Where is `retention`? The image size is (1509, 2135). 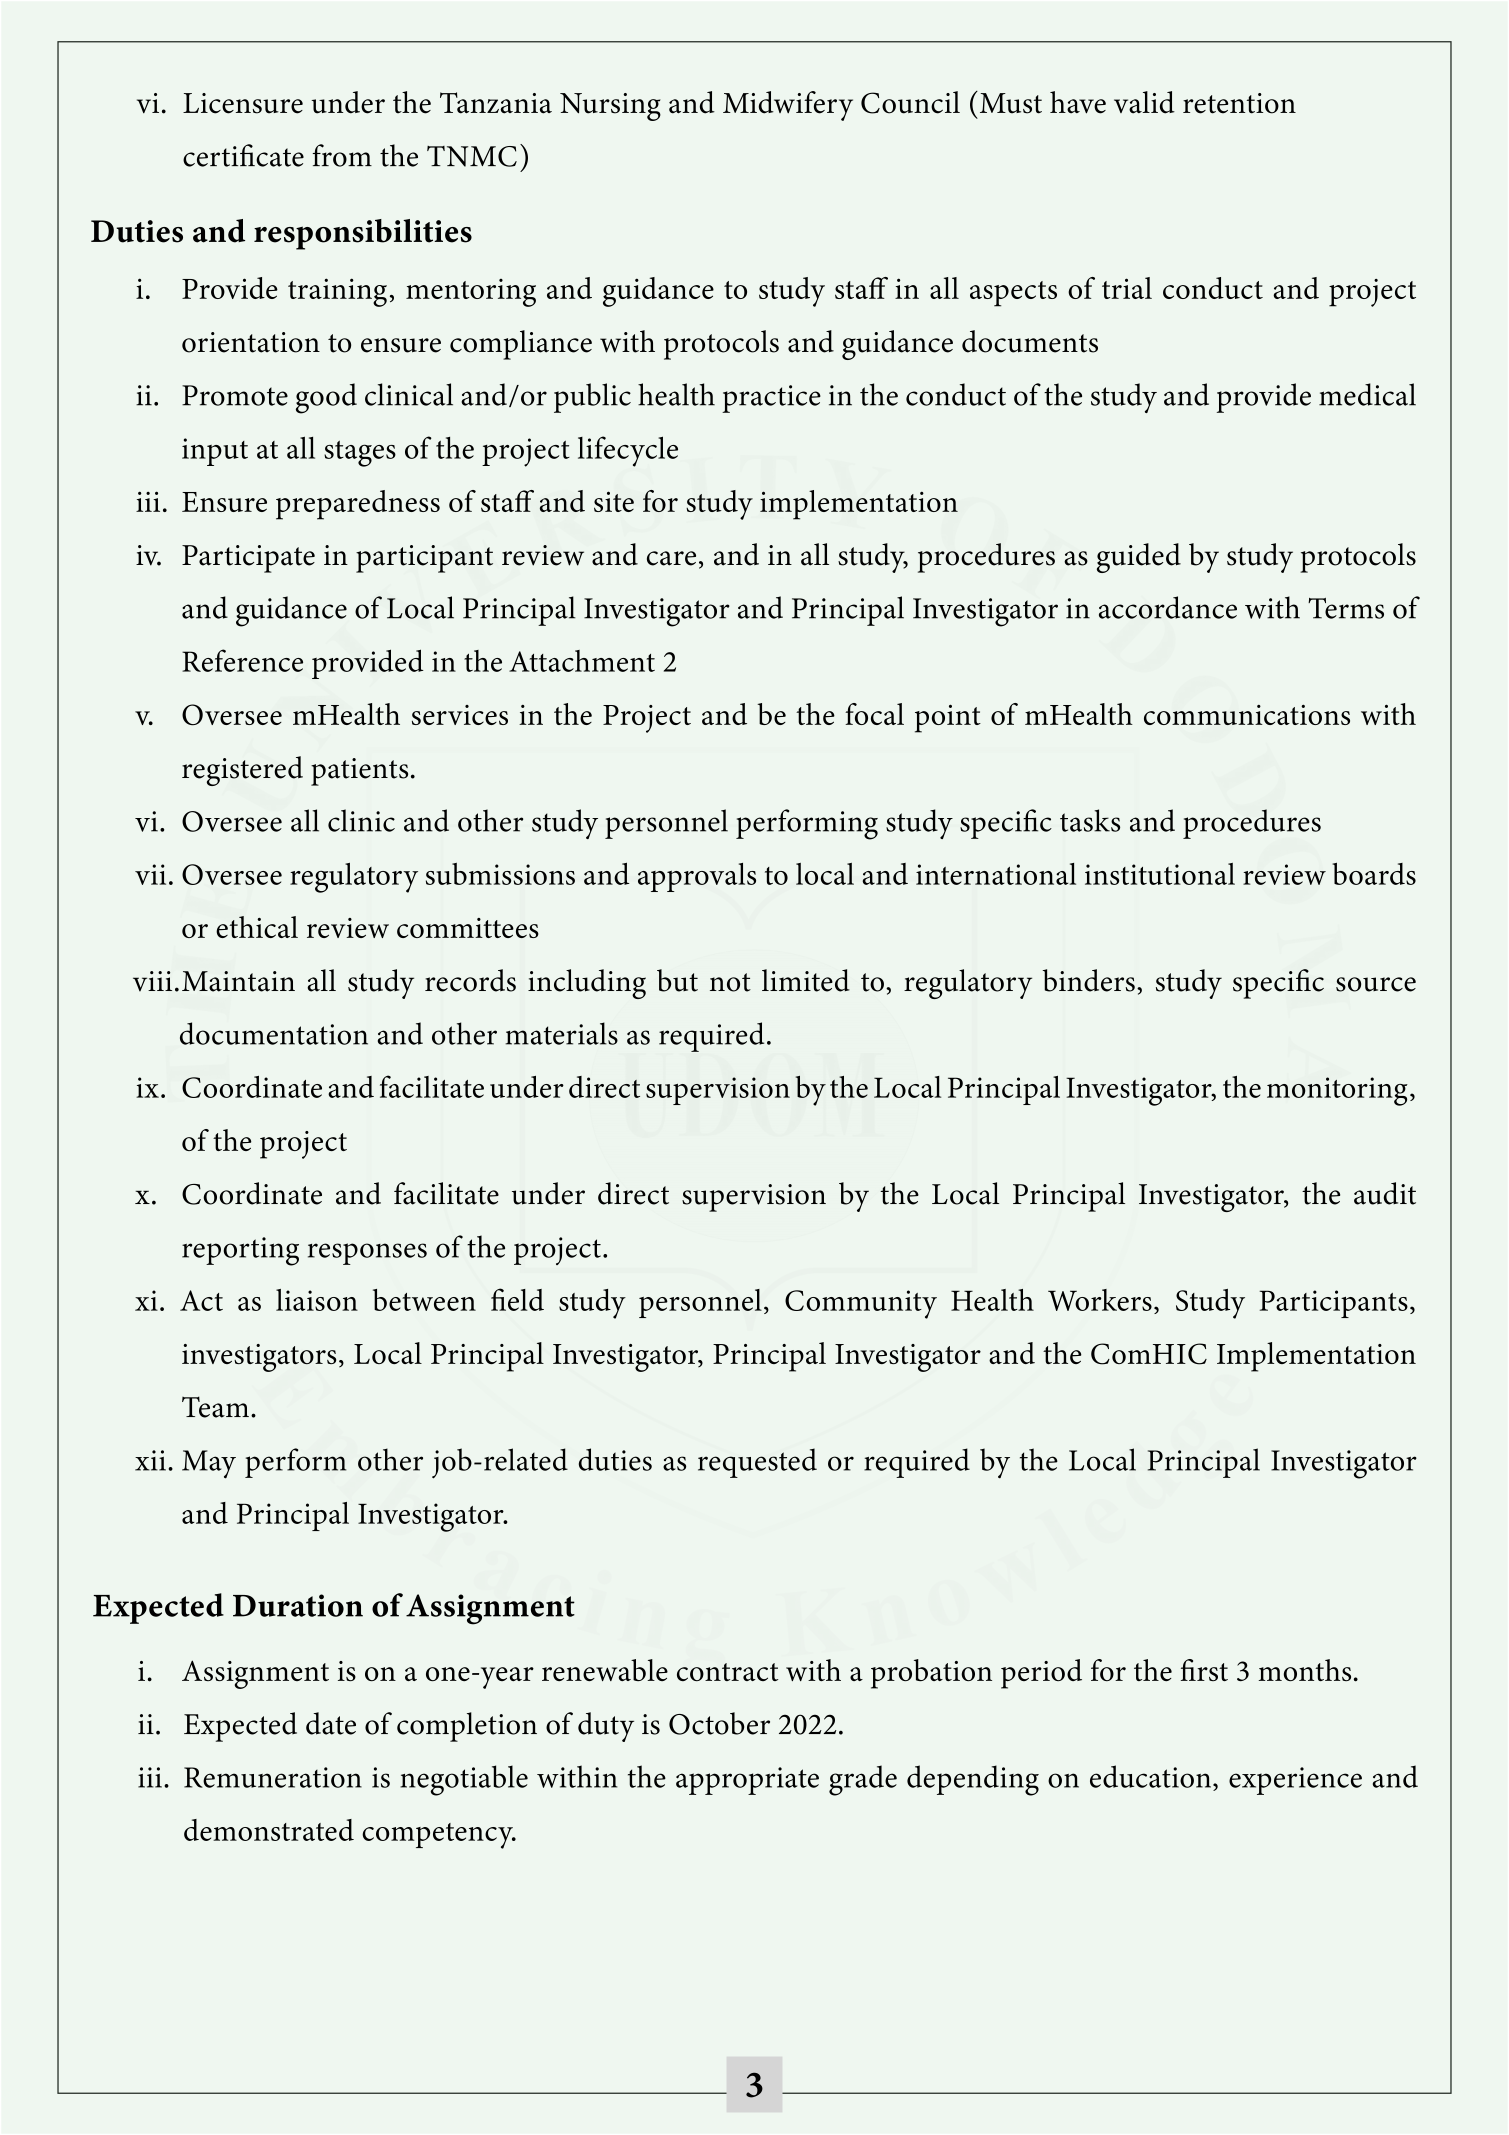
retention is located at coordinates (1239, 103).
